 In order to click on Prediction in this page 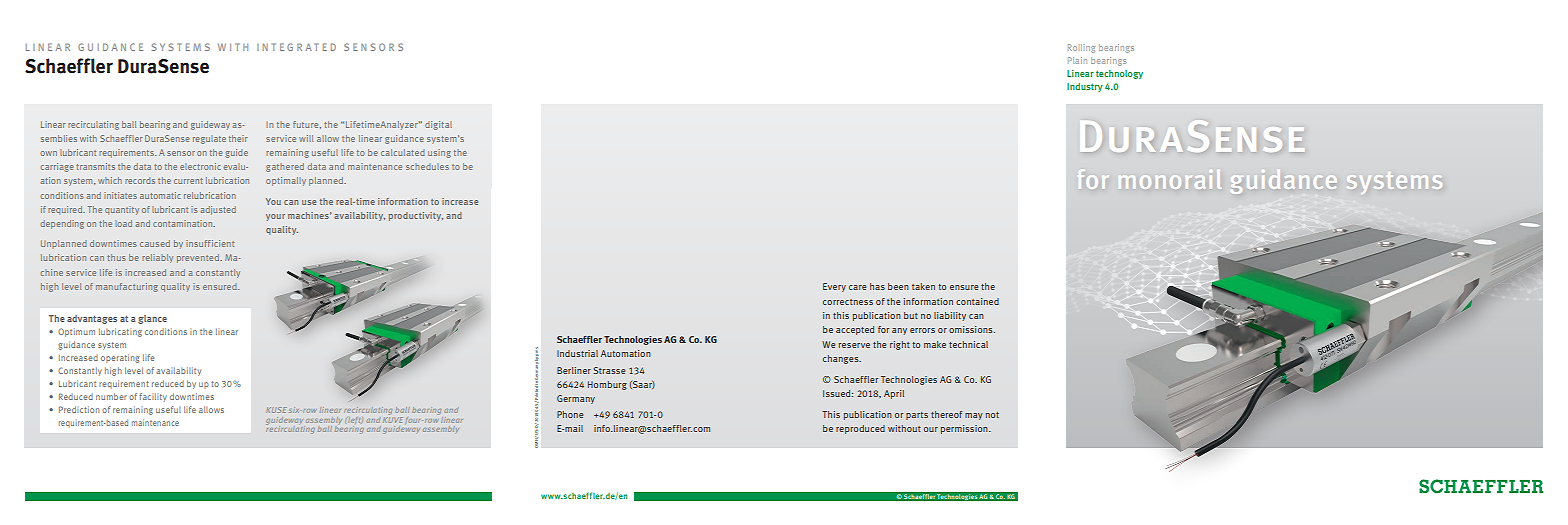, I will do `click(79, 409)`.
